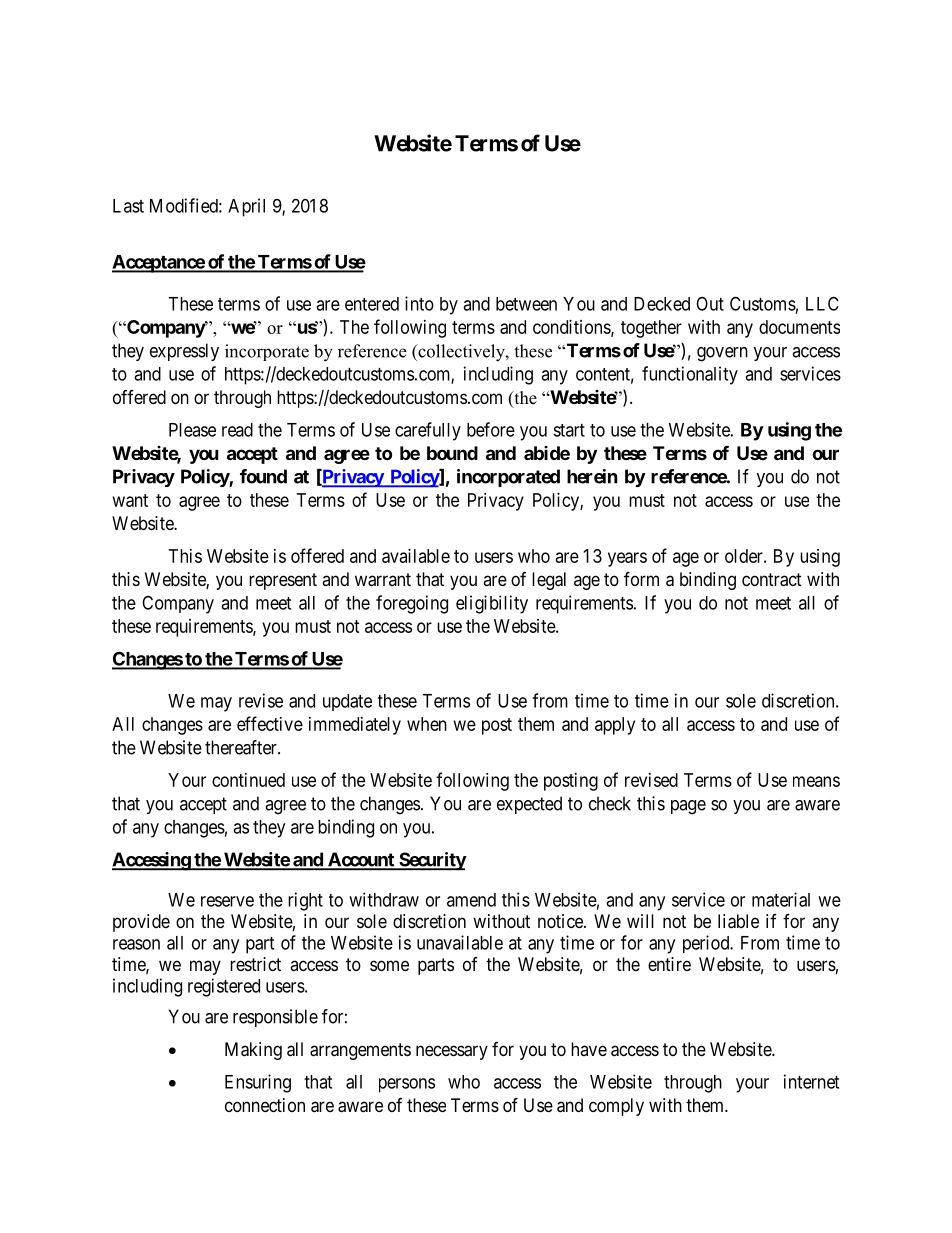 This screenshot has width=952, height=1233. Describe the element at coordinates (246, 207) in the screenshot. I see `April` at that location.
